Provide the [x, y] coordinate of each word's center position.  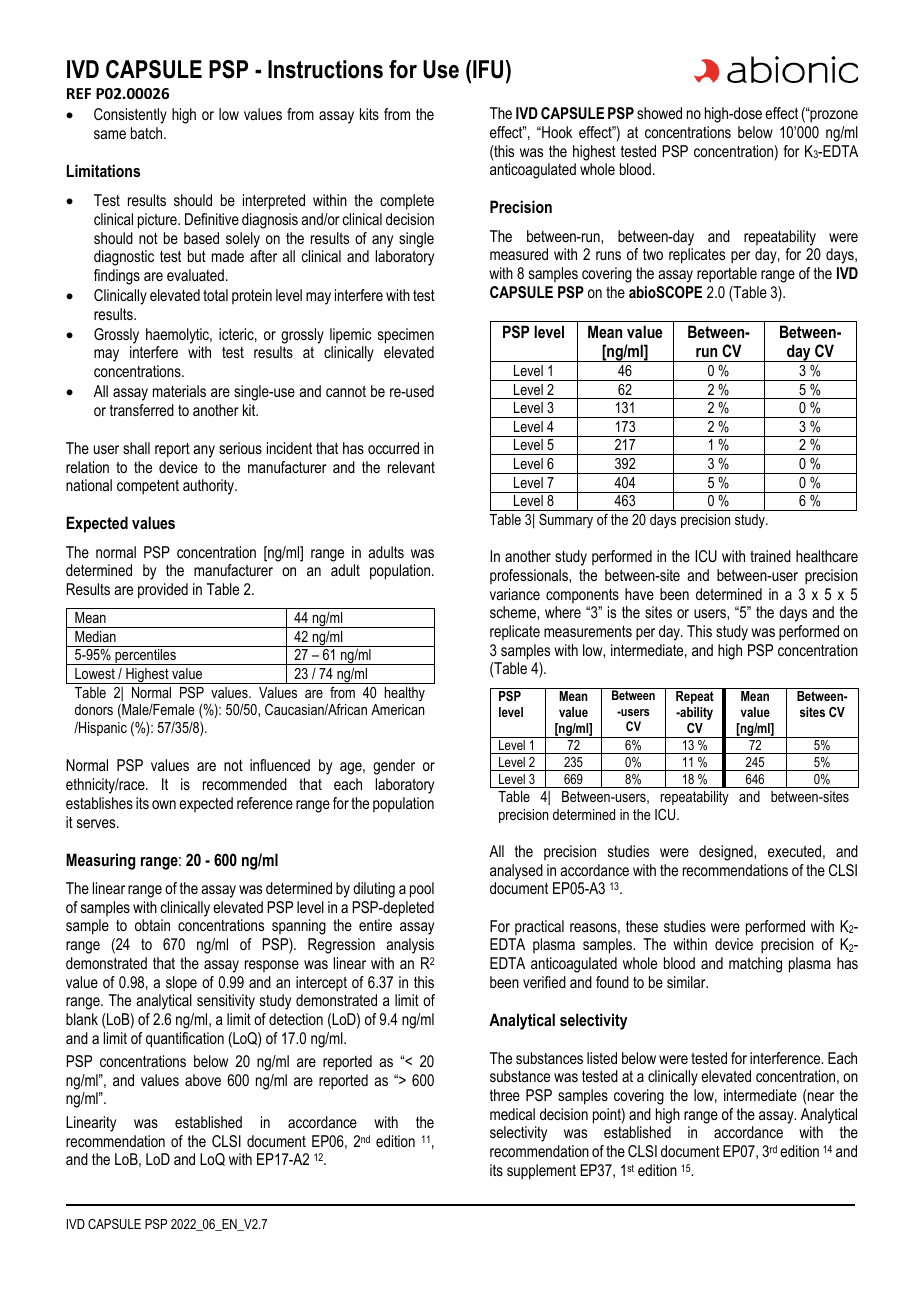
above [203, 1080]
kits [369, 114]
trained [770, 556]
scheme [514, 612]
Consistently [130, 116]
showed [659, 113]
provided [163, 591]
